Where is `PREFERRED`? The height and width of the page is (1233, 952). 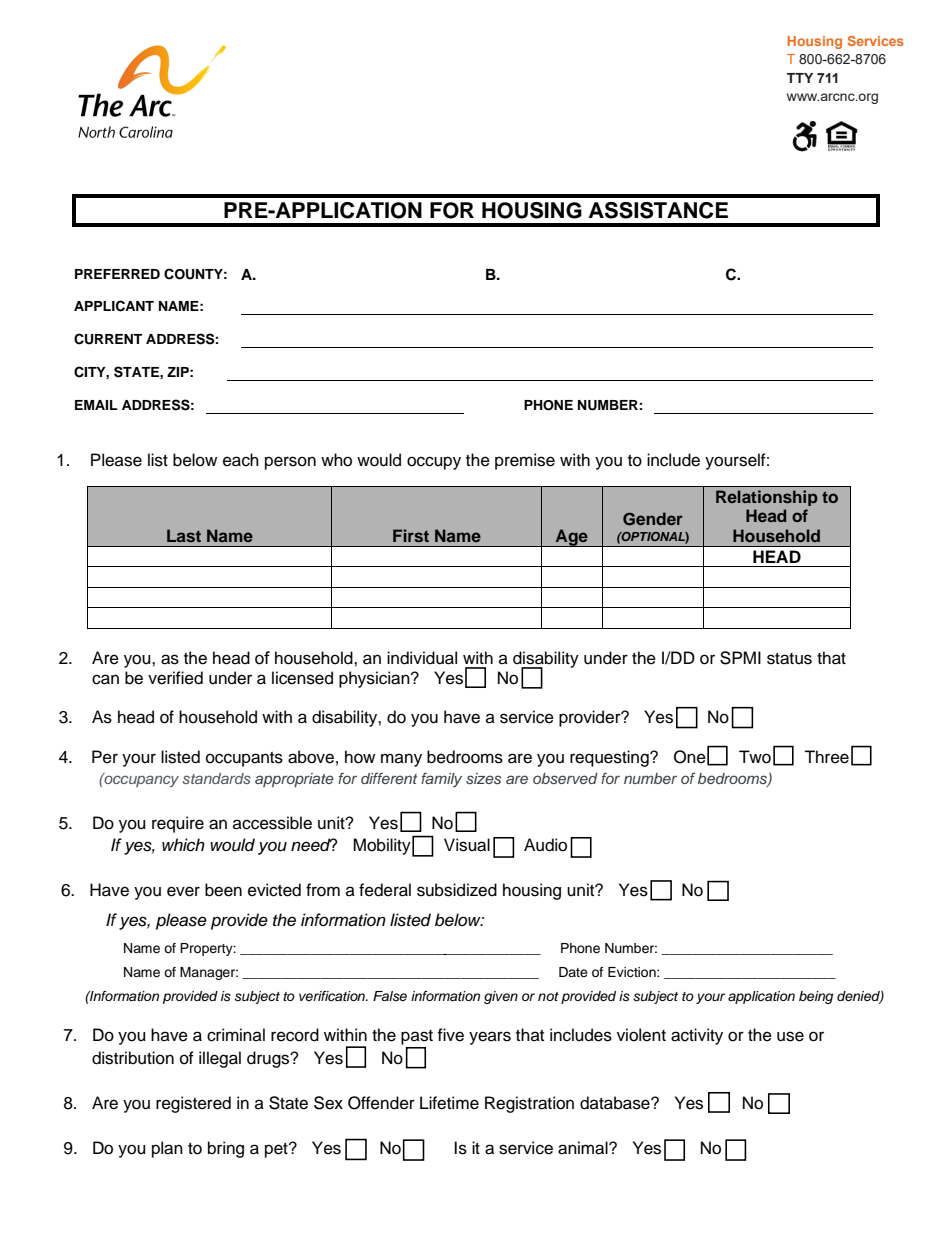
PREFERRED is located at coordinates (117, 274).
